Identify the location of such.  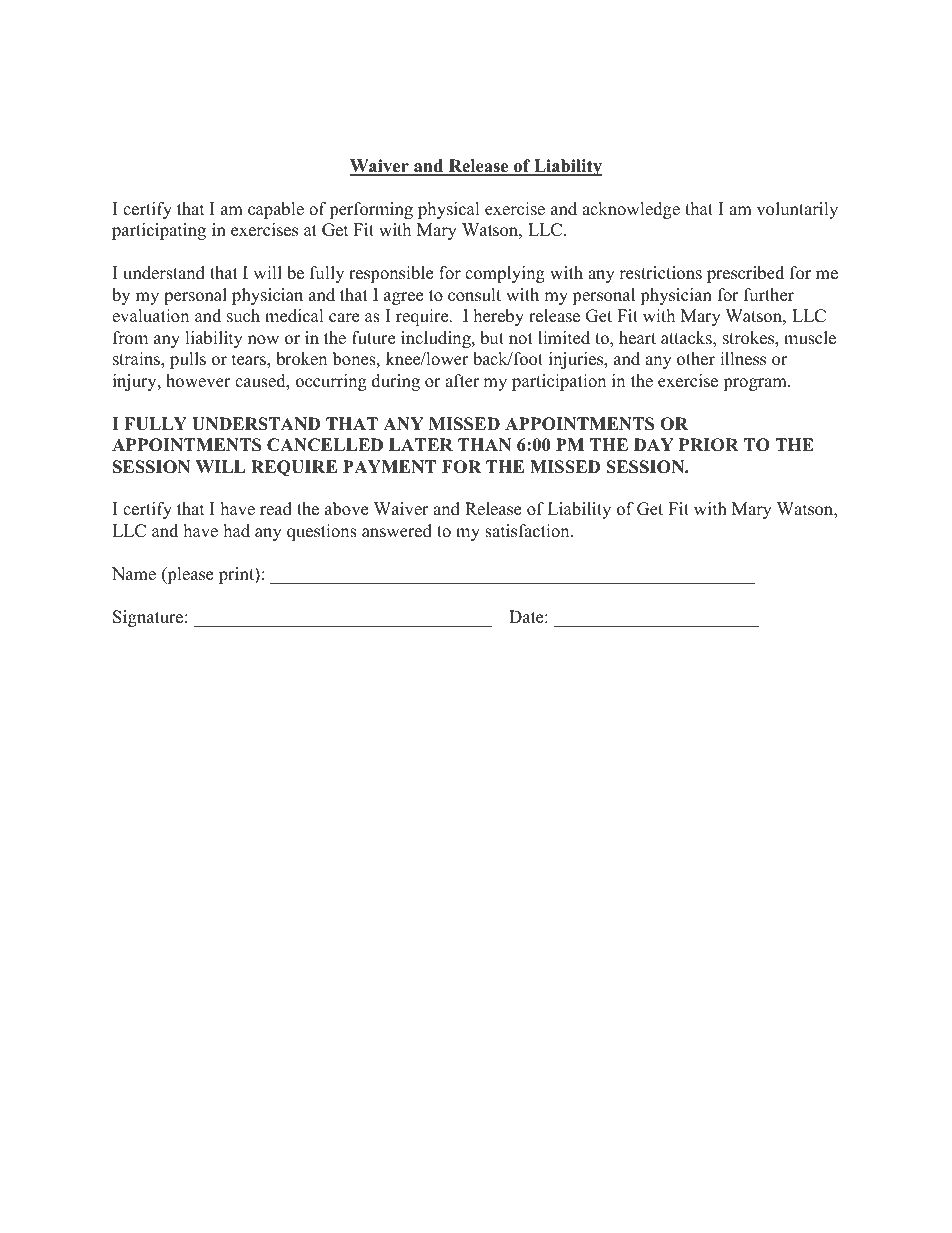
(243, 316).
